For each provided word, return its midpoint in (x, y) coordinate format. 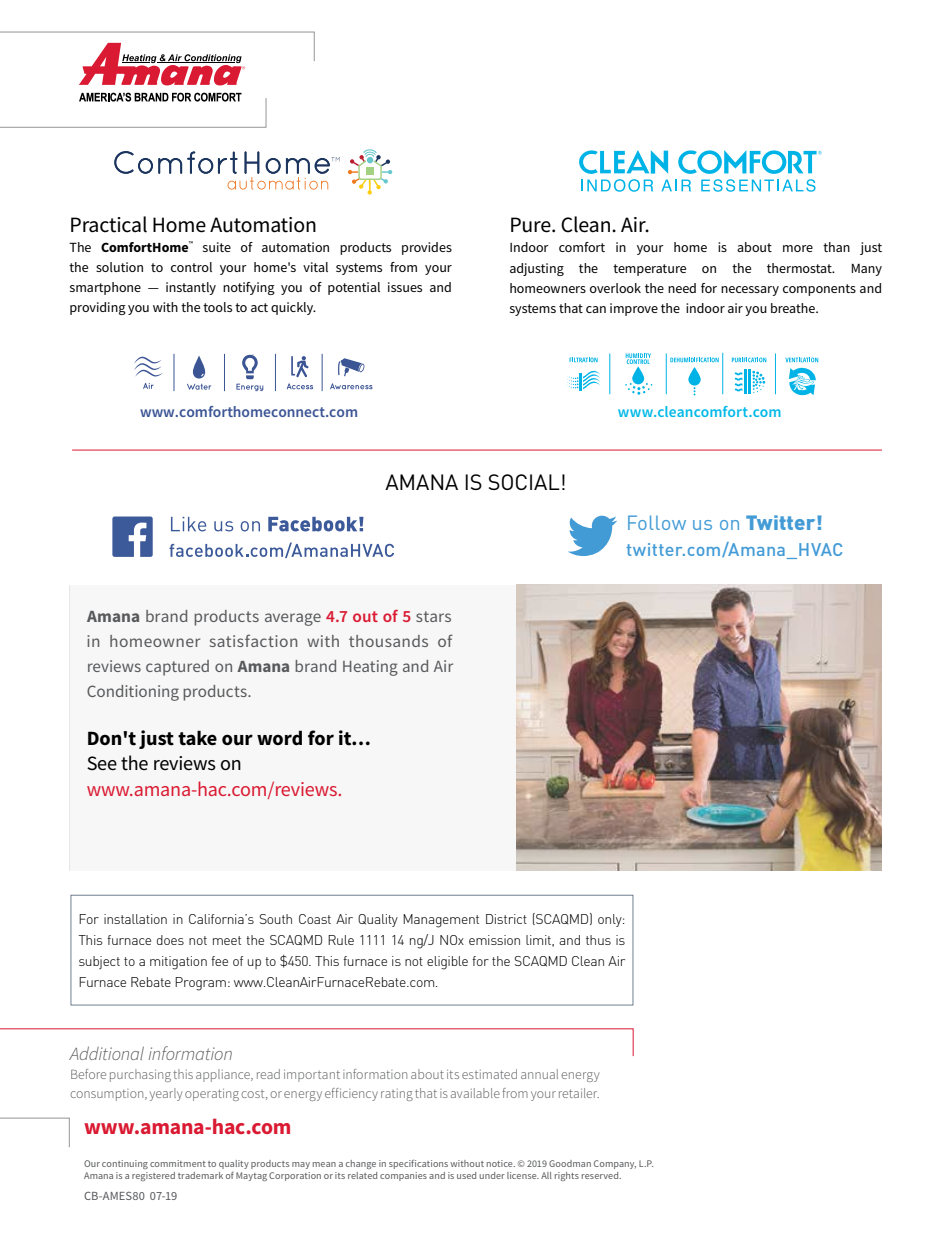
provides (427, 248)
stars (433, 616)
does (170, 940)
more (798, 248)
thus (598, 940)
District (506, 919)
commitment (178, 1163)
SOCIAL (524, 482)
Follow (657, 522)
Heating (370, 668)
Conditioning (133, 693)
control (191, 267)
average (293, 619)
